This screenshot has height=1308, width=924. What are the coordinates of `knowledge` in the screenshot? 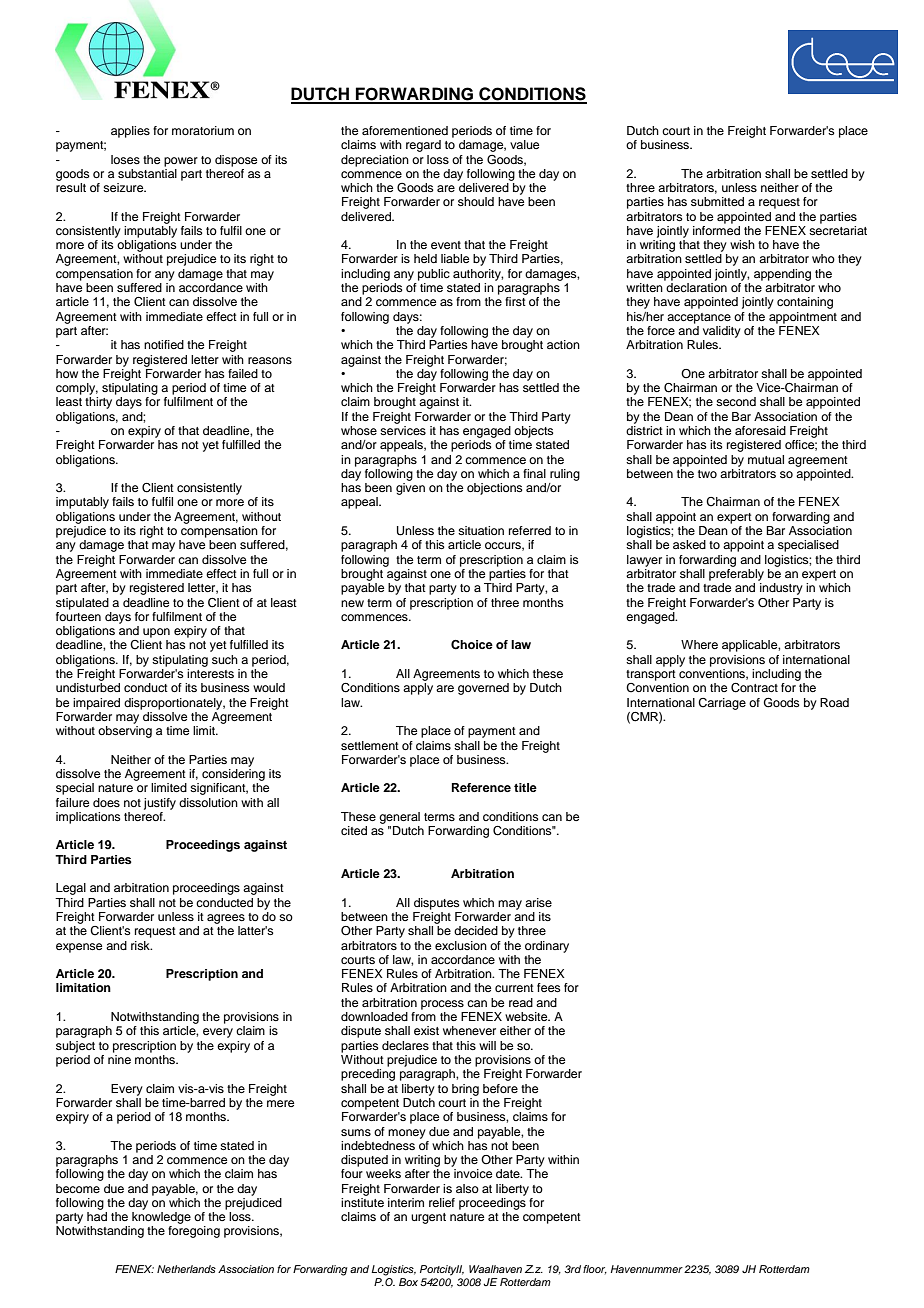 It's located at (161, 1218).
